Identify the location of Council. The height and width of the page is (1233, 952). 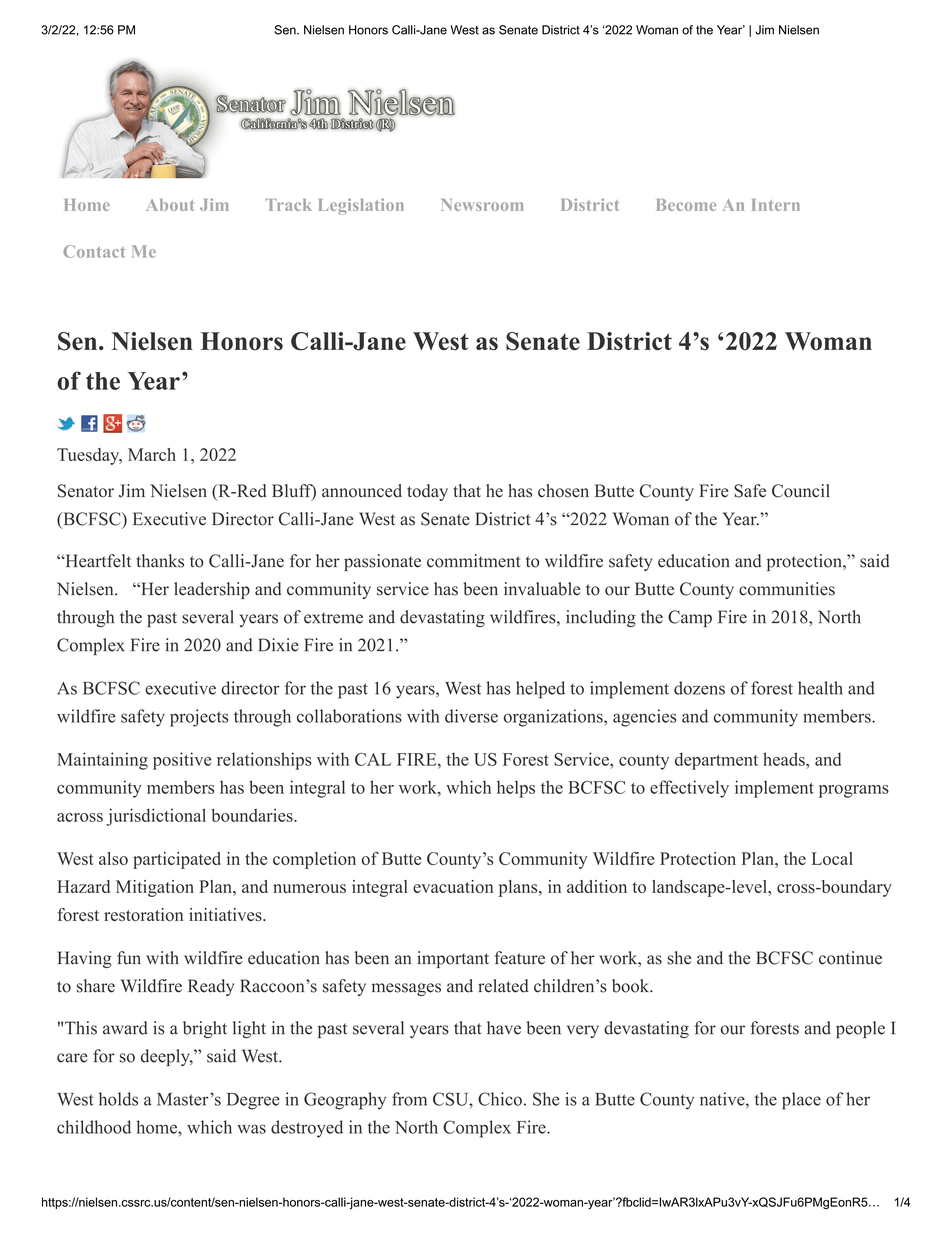
(801, 491).
